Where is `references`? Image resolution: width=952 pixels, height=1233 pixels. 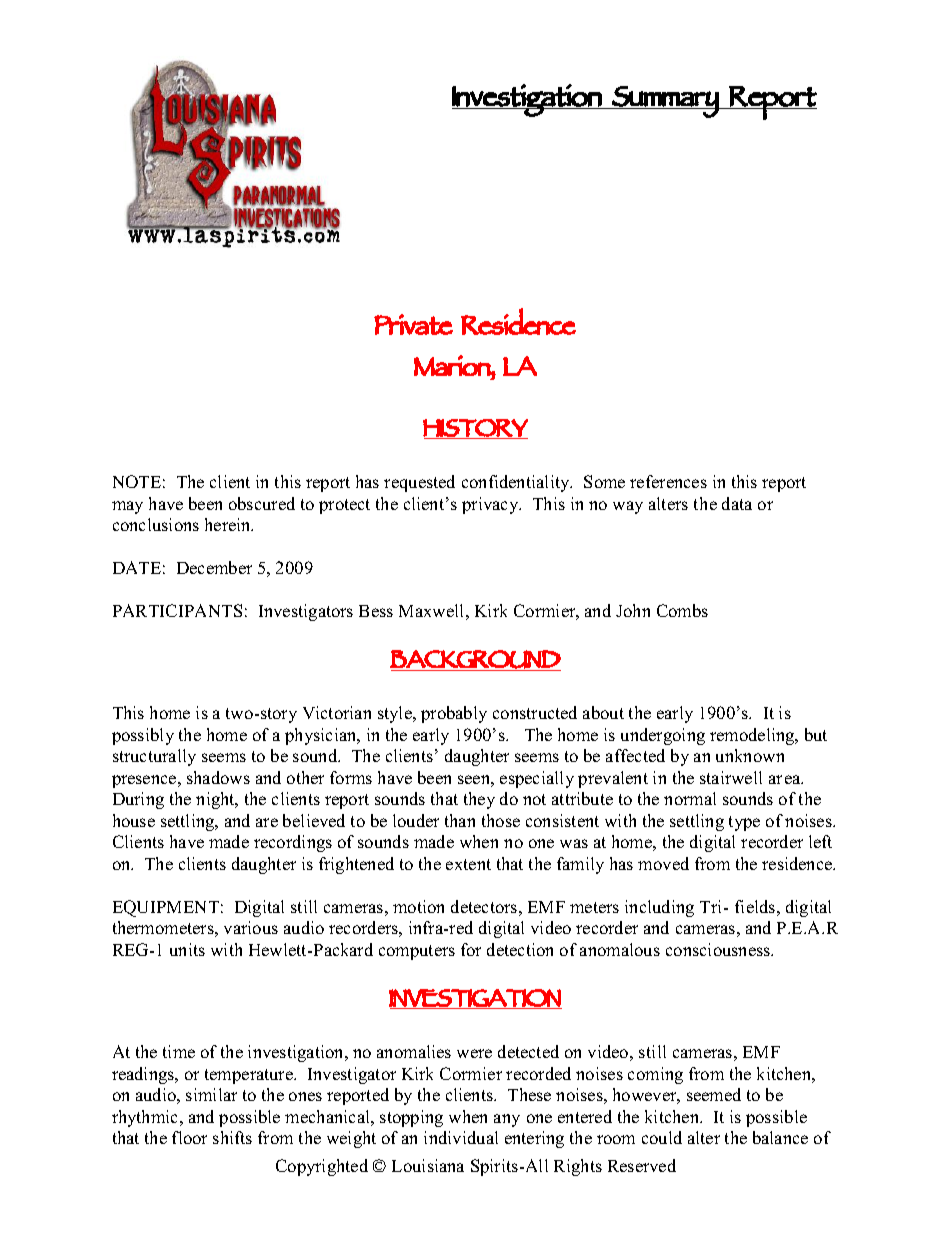 references is located at coordinates (668, 481).
